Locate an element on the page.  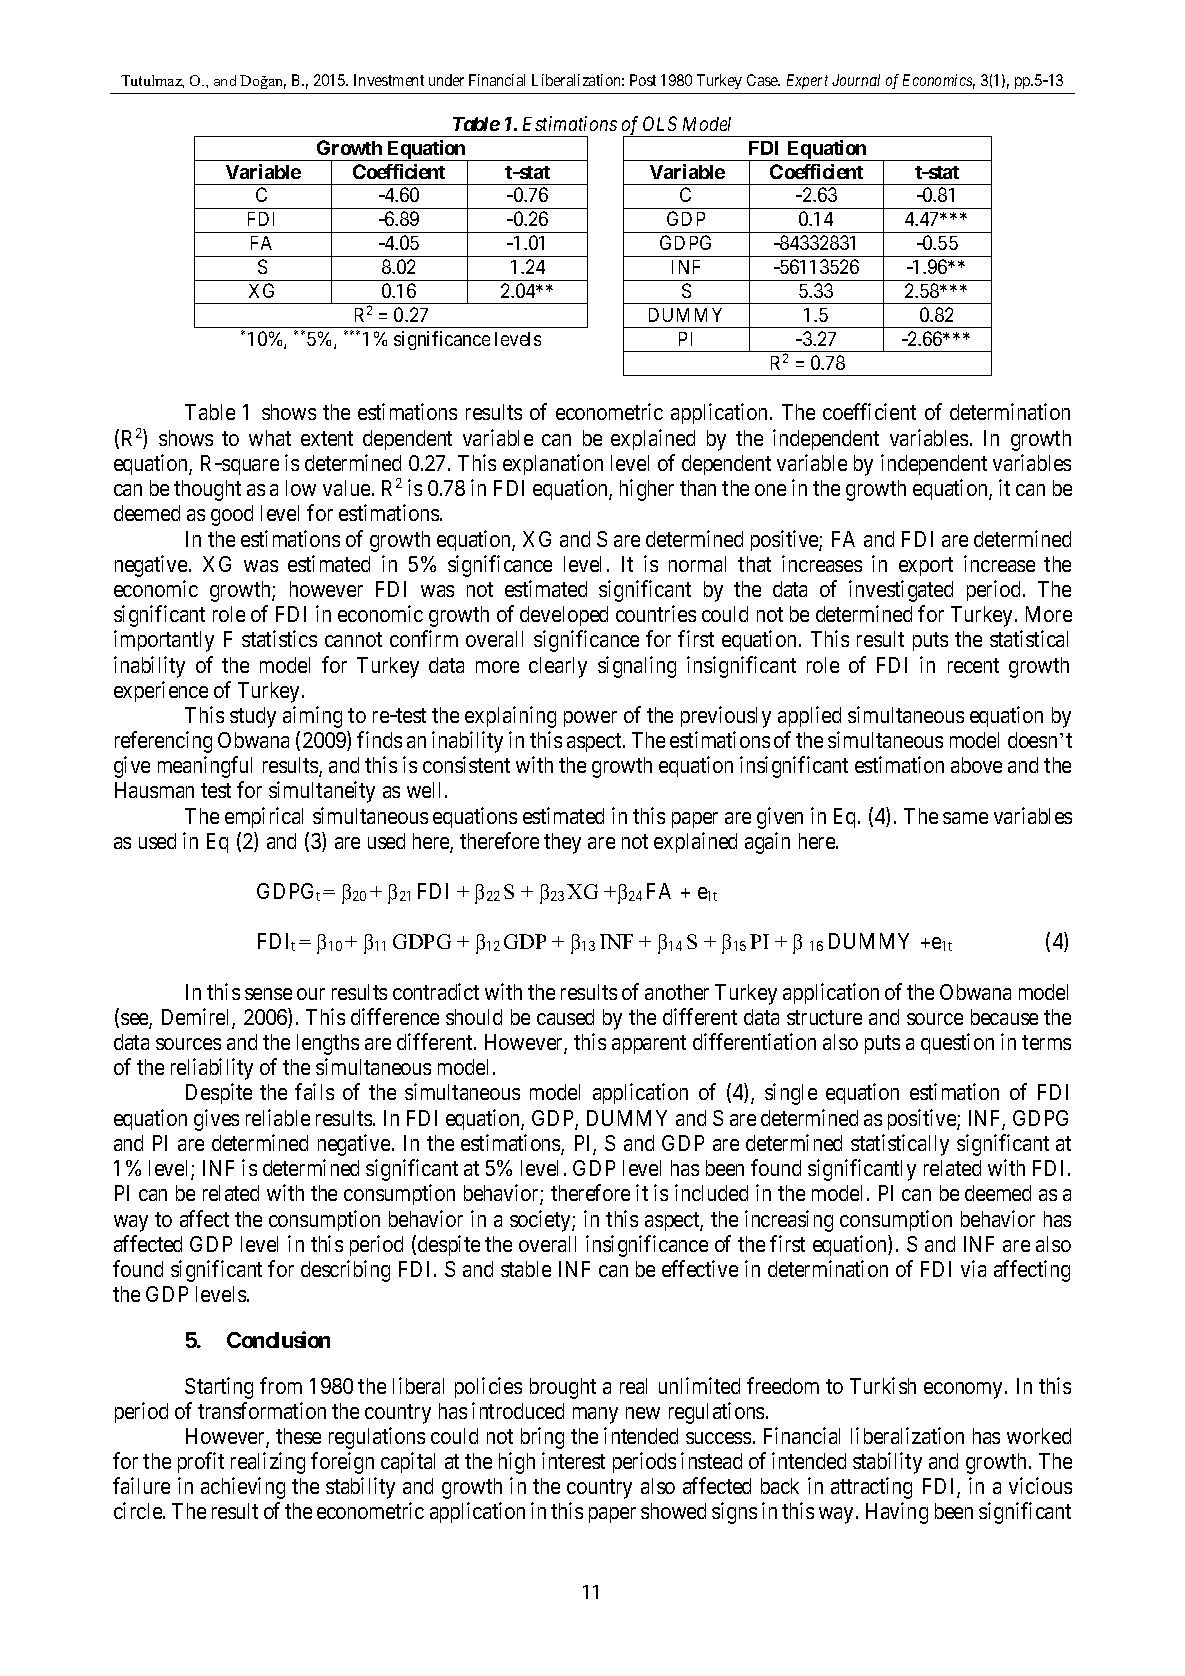
they is located at coordinates (562, 843).
